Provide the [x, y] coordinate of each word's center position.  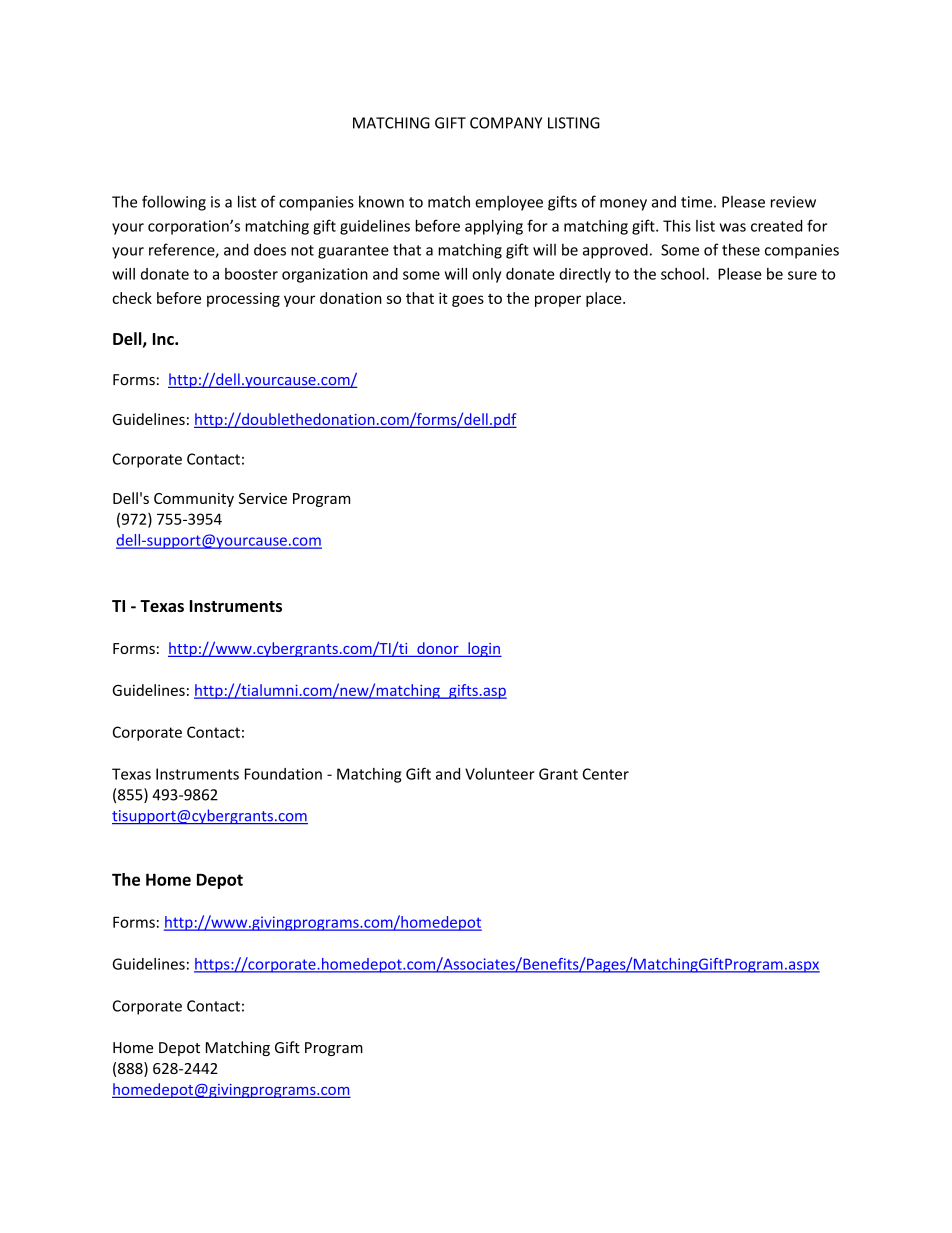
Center [605, 774]
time [696, 202]
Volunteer [500, 774]
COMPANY [506, 123]
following [174, 203]
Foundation [283, 774]
